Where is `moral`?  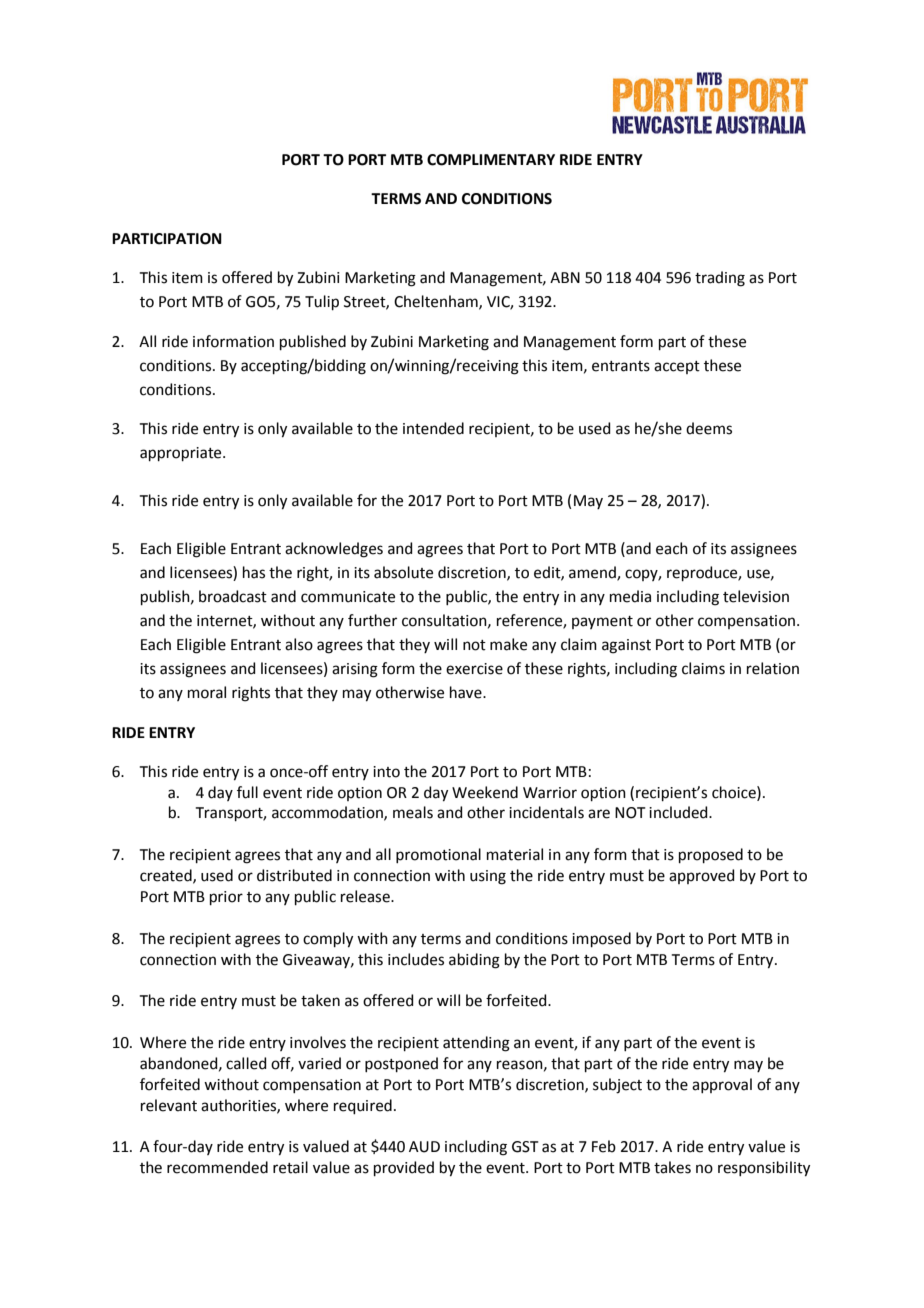 moral is located at coordinates (207, 692).
